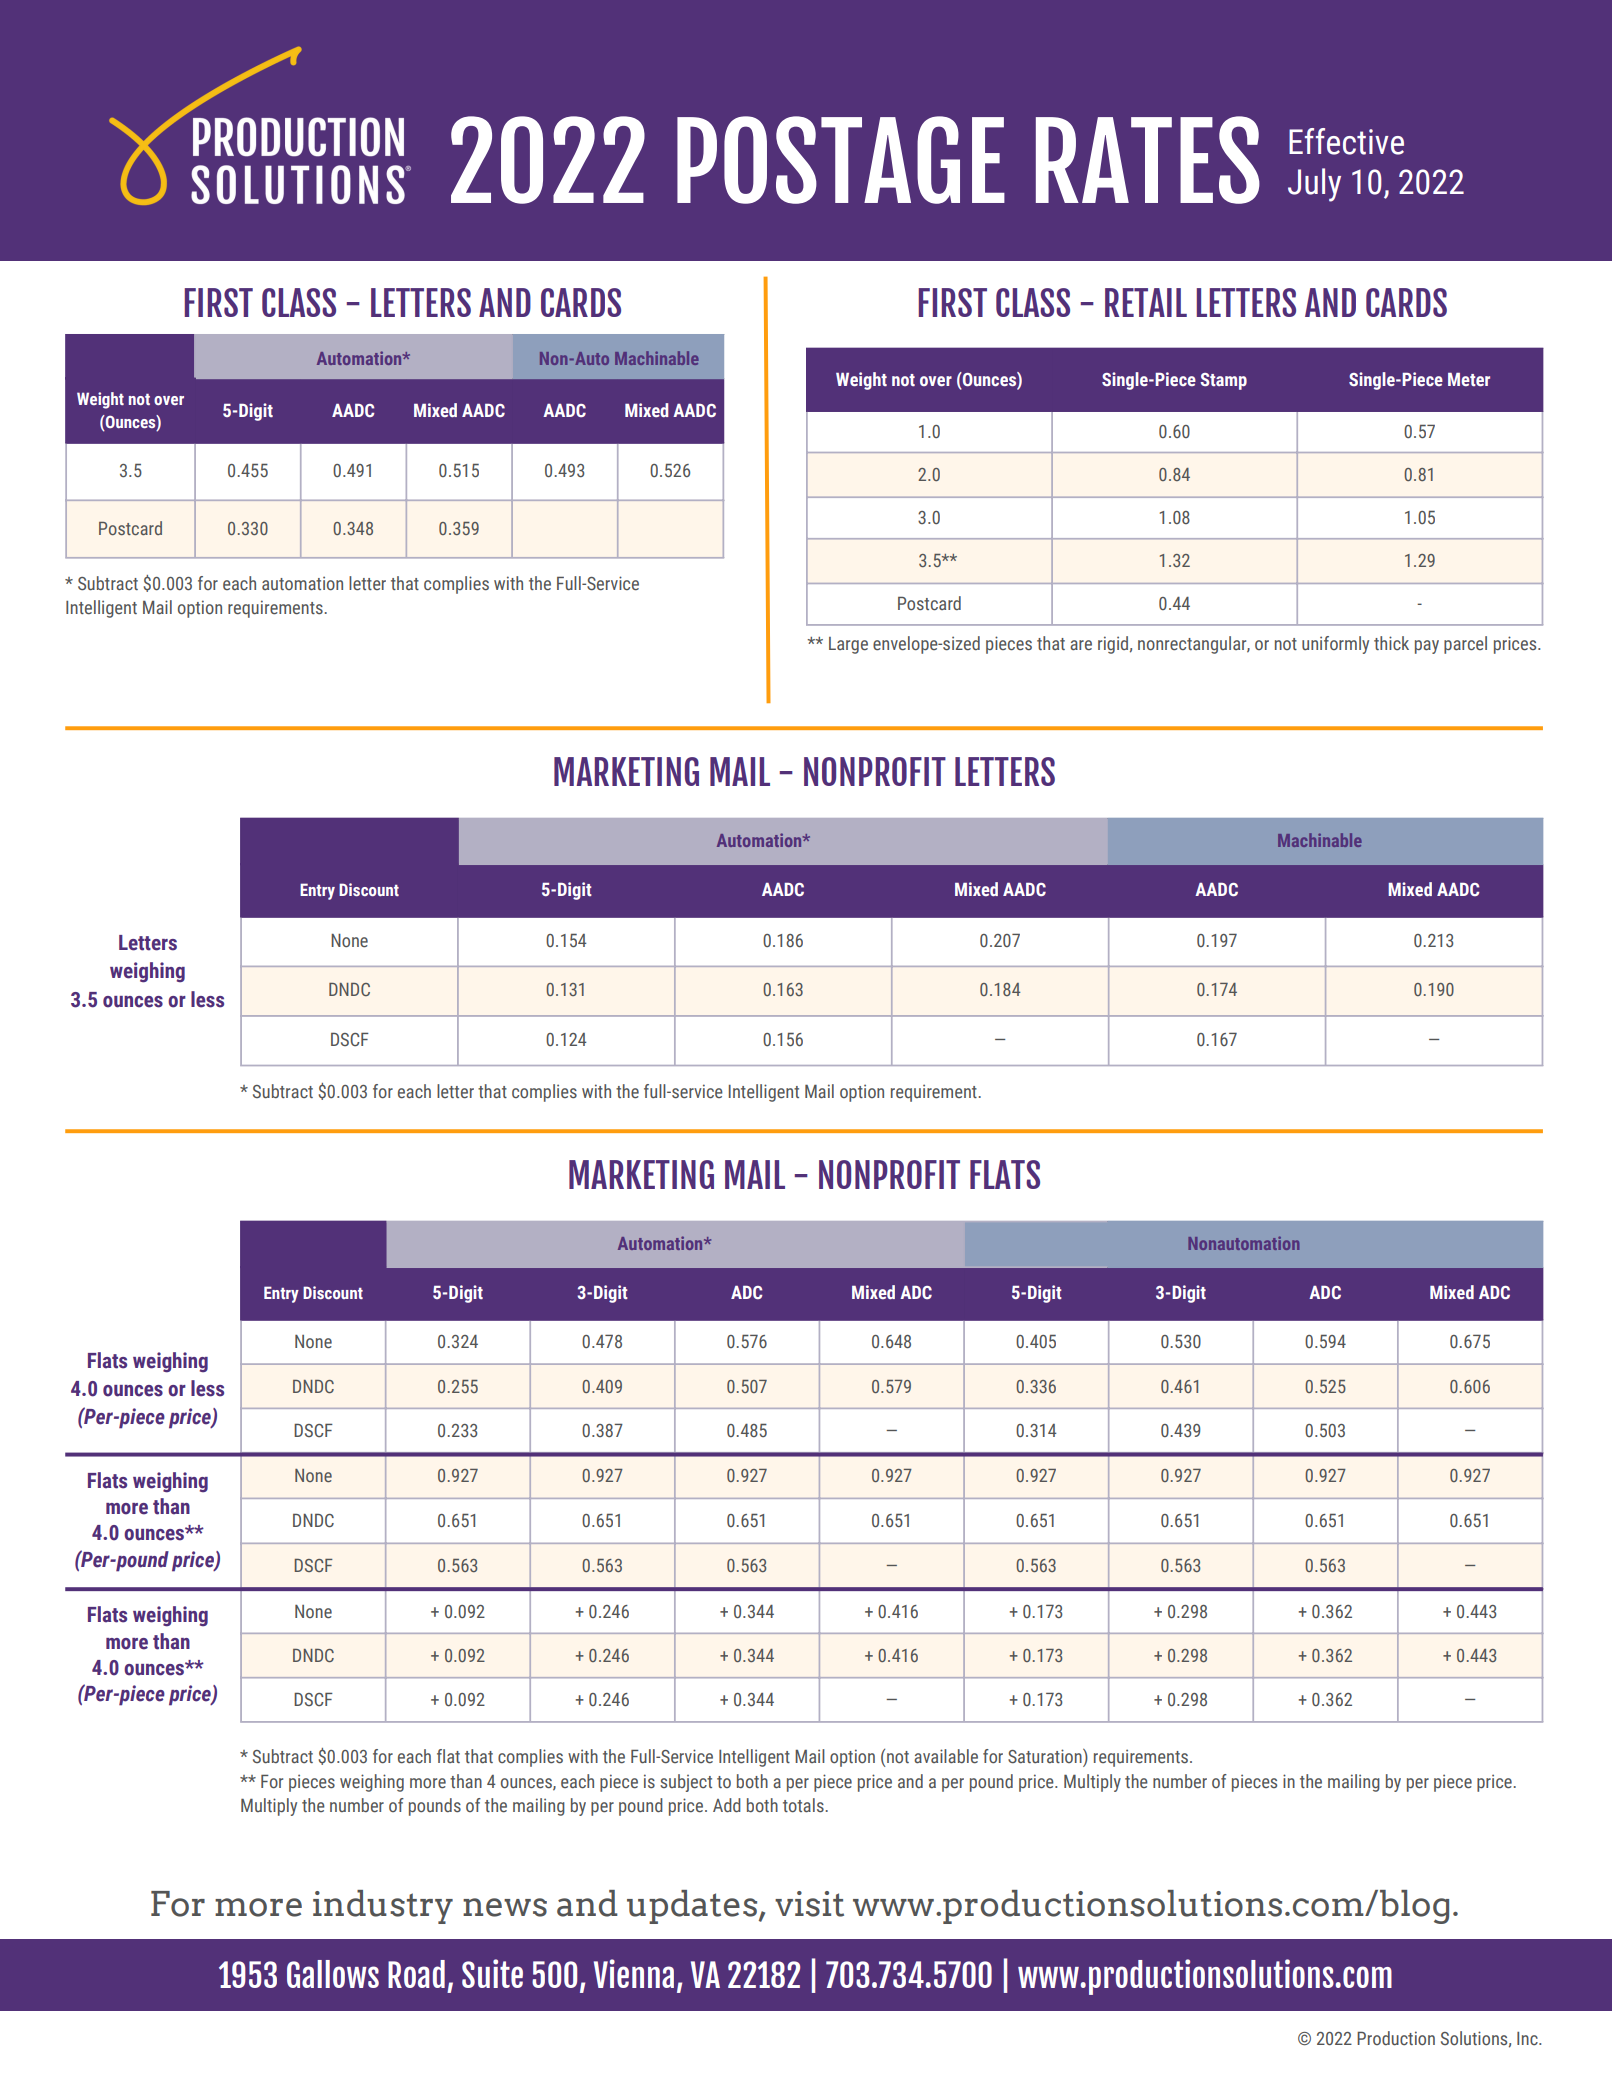  Describe the element at coordinates (848, 645) in the image. I see `Large` at that location.
